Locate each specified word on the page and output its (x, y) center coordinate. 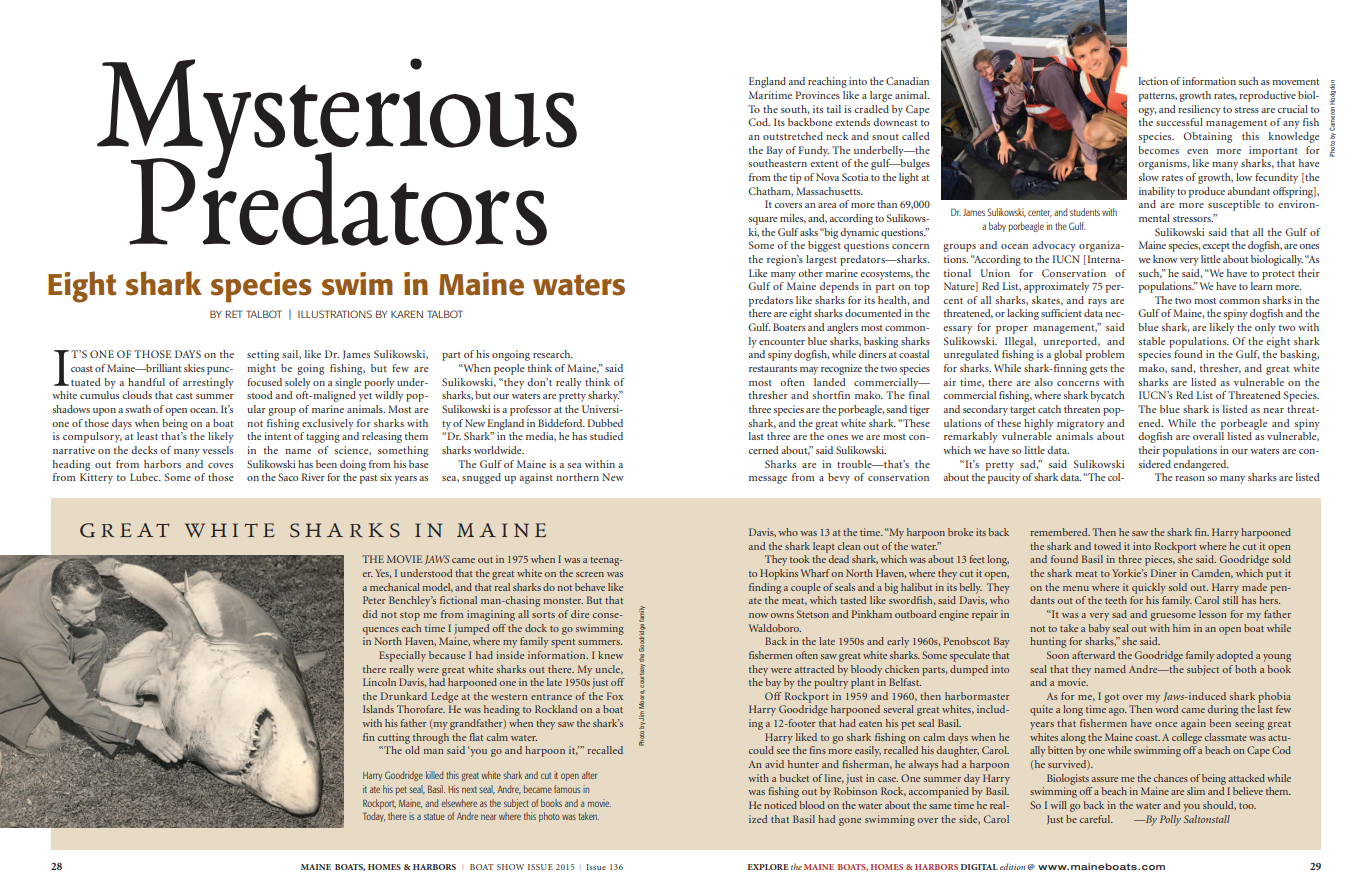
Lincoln (379, 682)
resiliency (1199, 110)
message (768, 480)
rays (1097, 303)
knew (610, 655)
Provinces (817, 95)
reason (1190, 478)
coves (220, 465)
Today (374, 817)
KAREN (407, 314)
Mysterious (337, 119)
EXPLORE (768, 867)
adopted (1235, 656)
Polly (1170, 820)
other (810, 273)
